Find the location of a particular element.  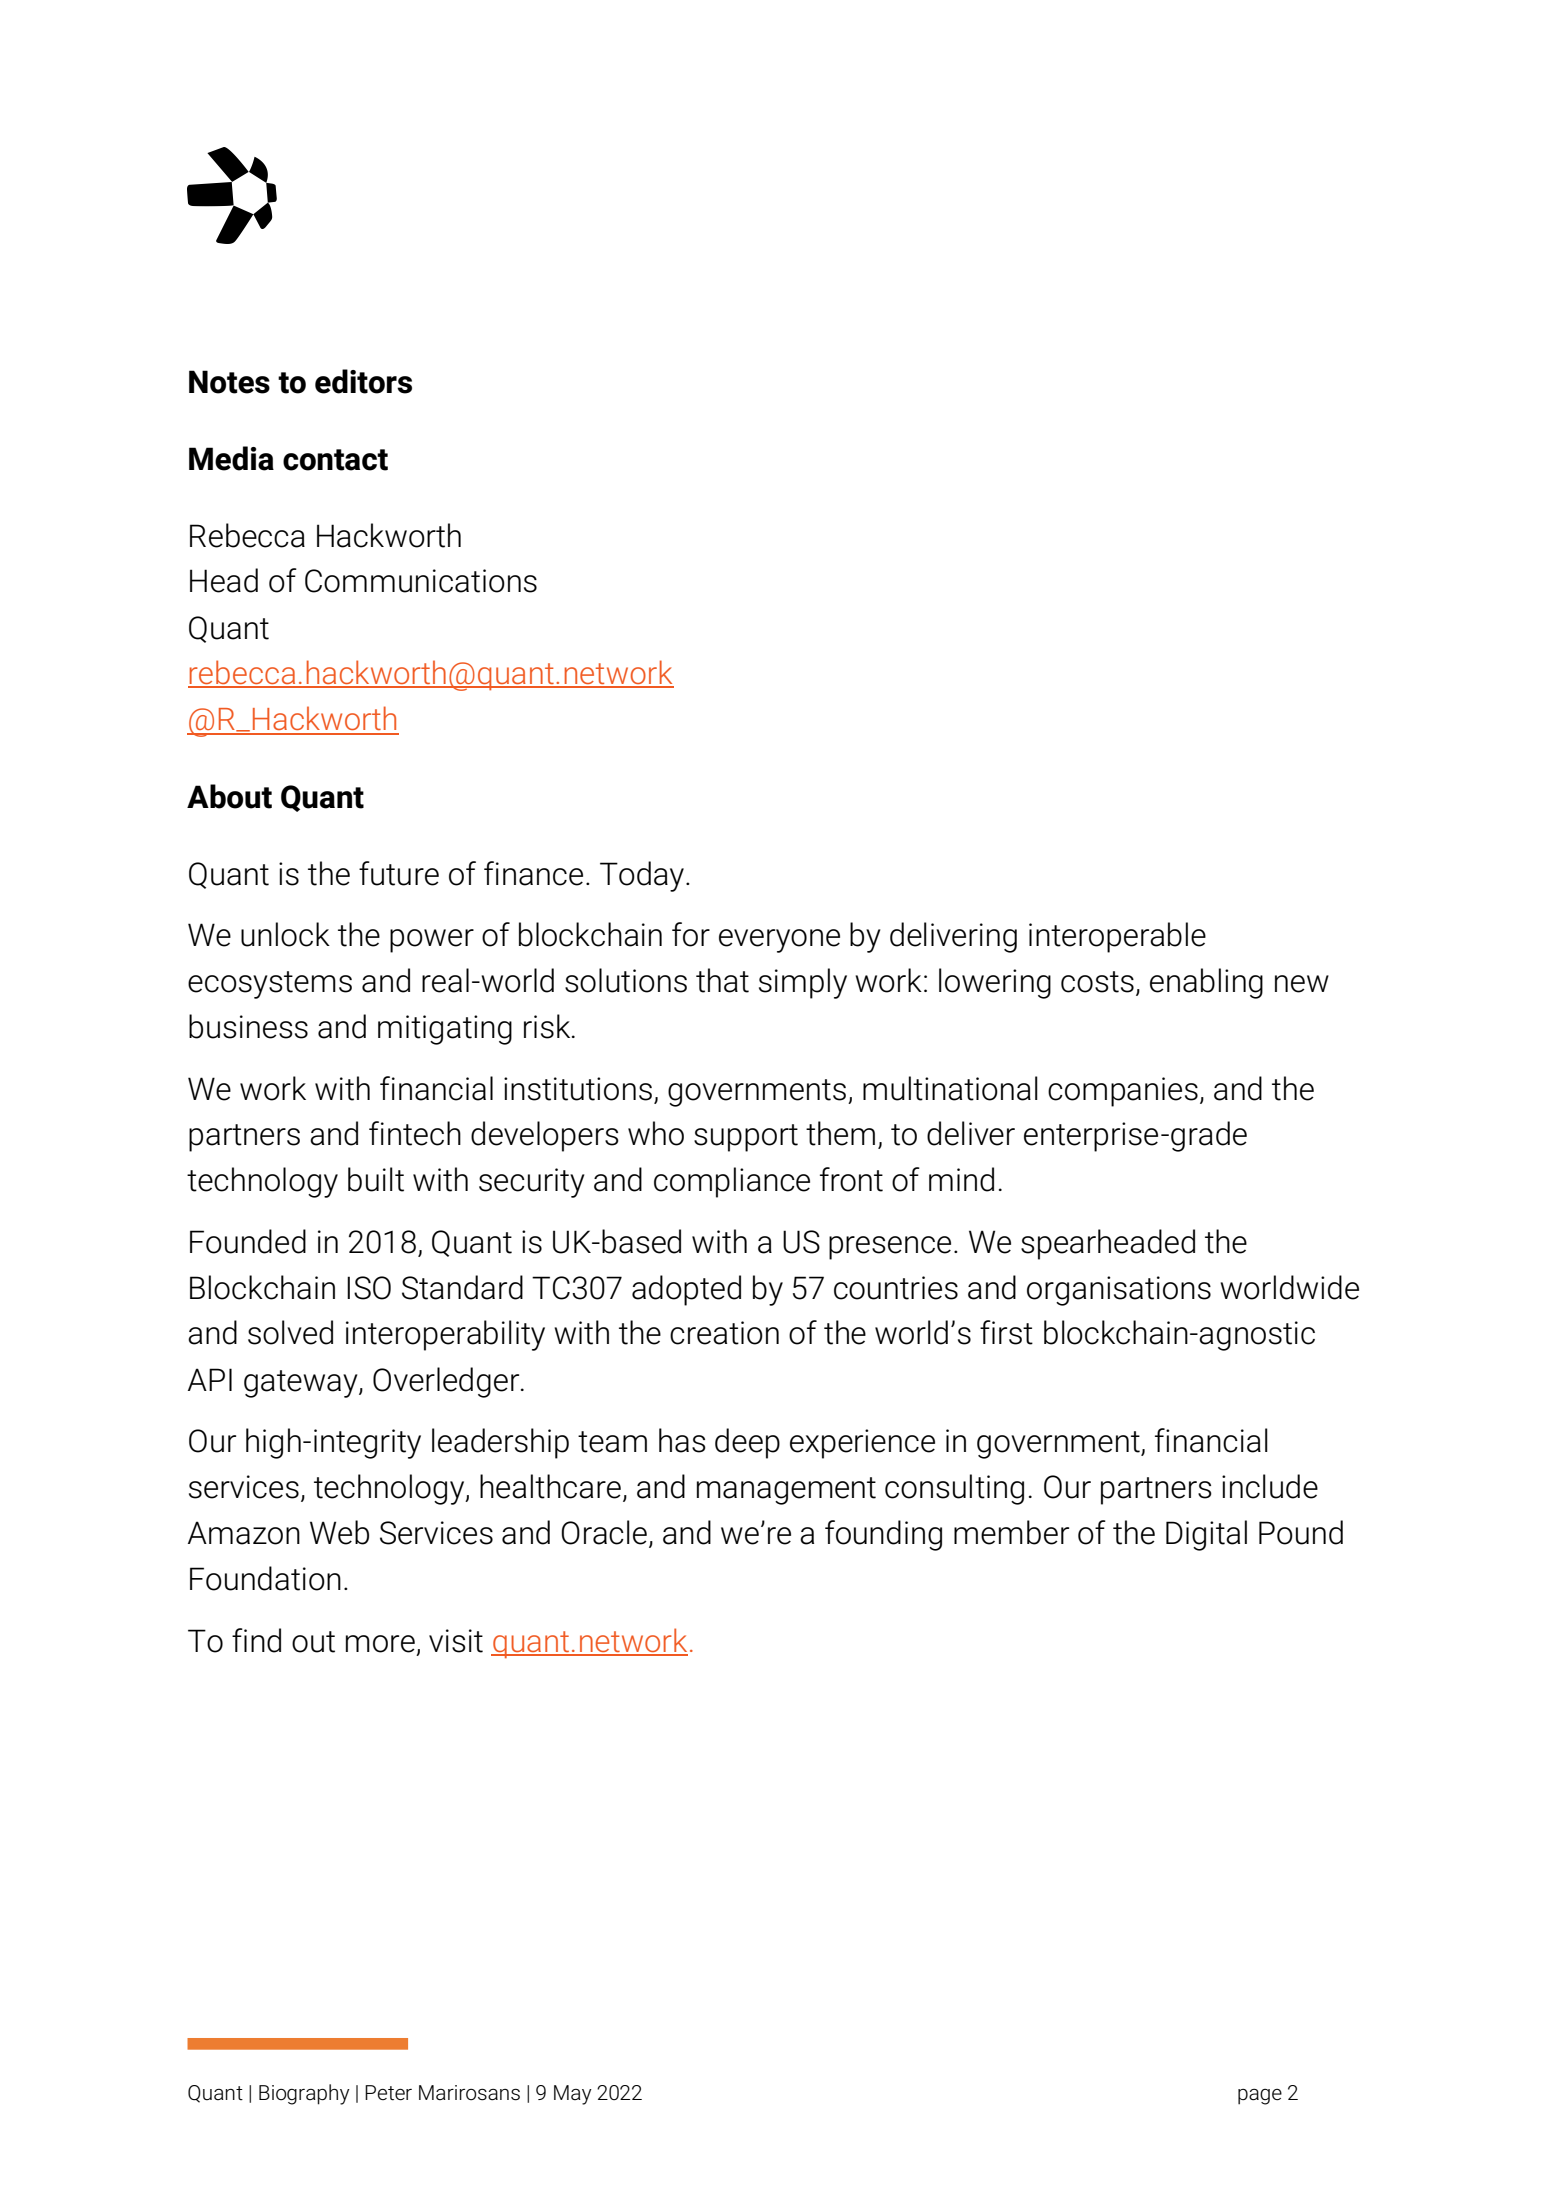

compliance is located at coordinates (732, 1182).
